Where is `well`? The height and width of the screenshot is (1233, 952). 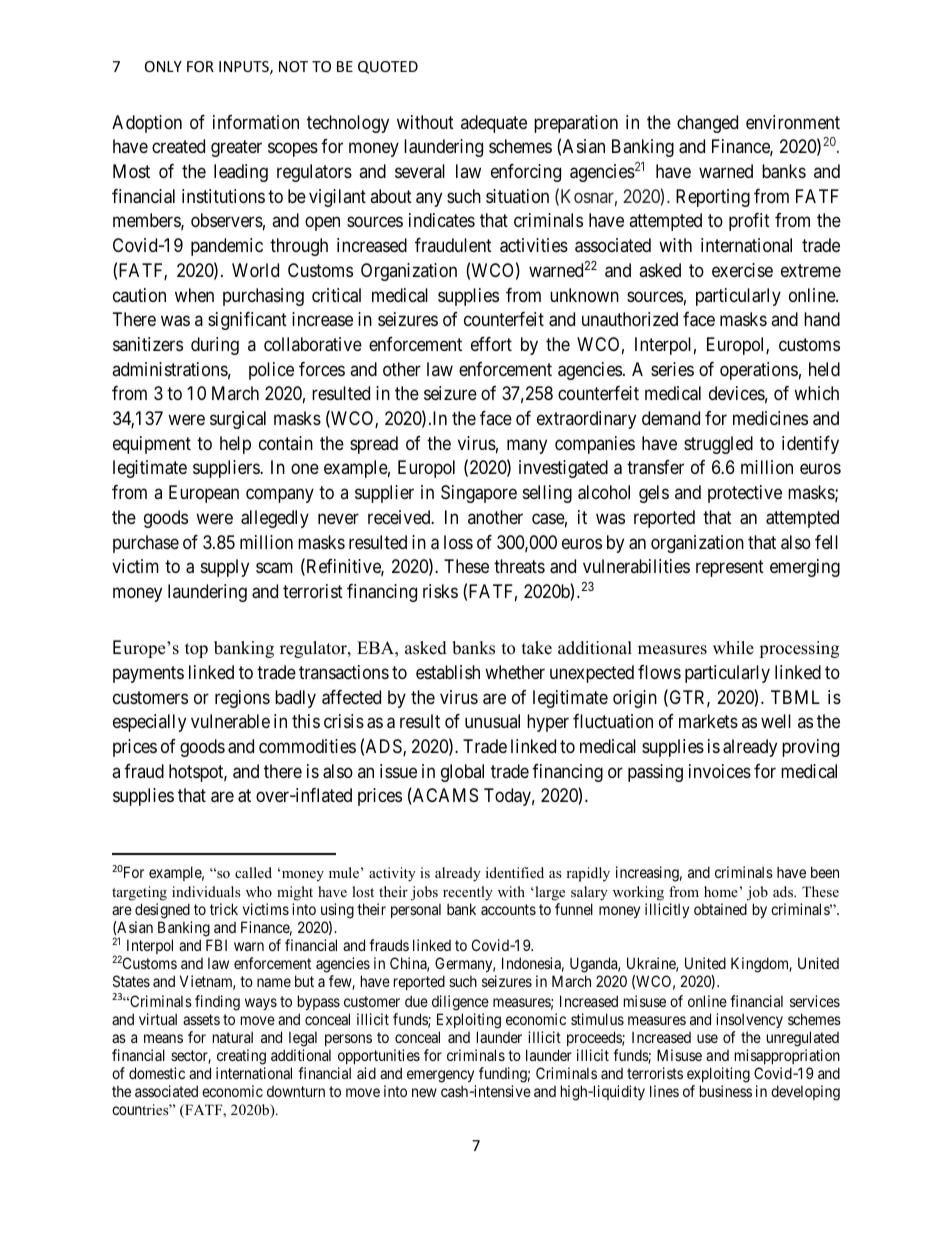 well is located at coordinates (776, 721).
